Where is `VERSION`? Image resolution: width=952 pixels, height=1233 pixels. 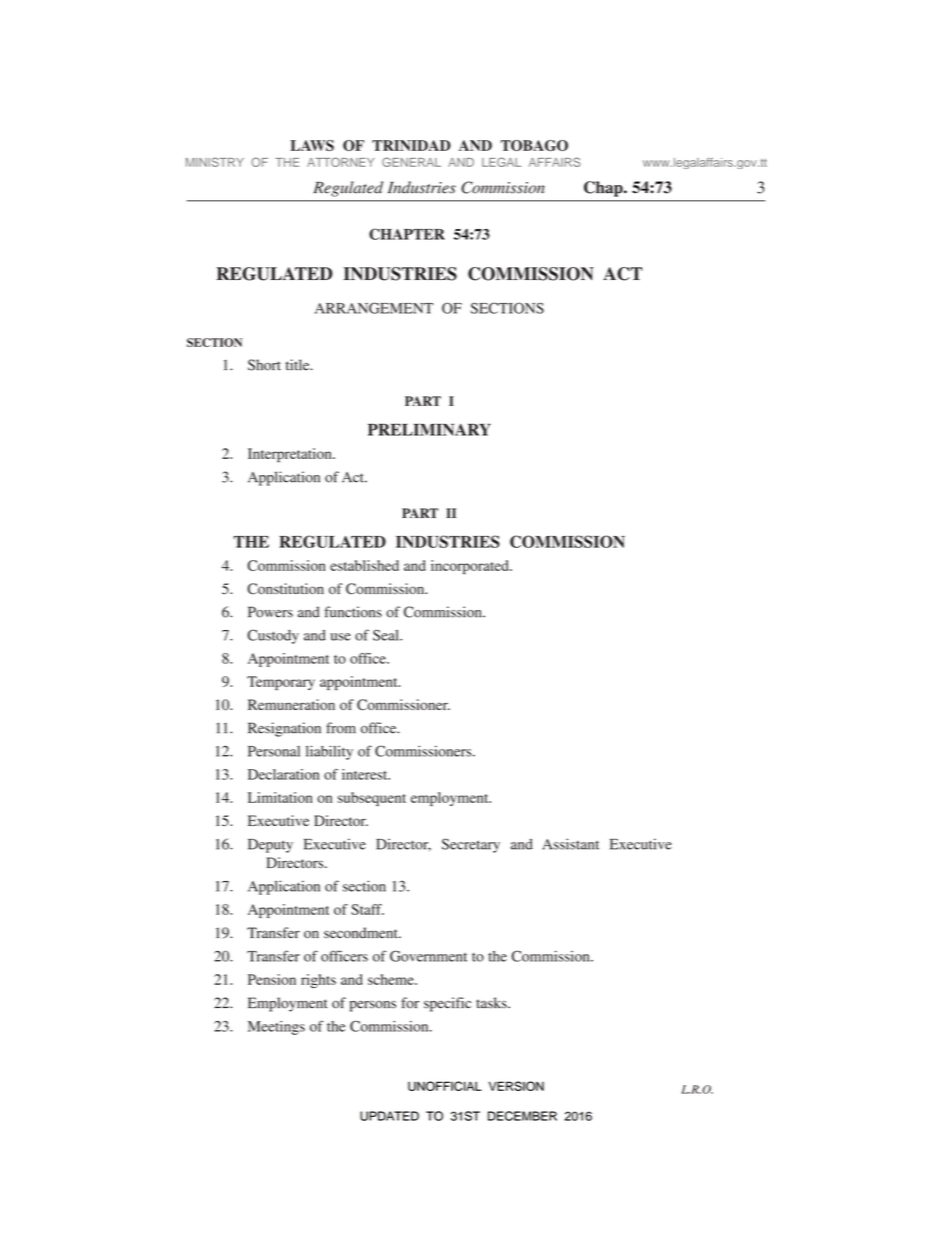
VERSION is located at coordinates (516, 1086).
